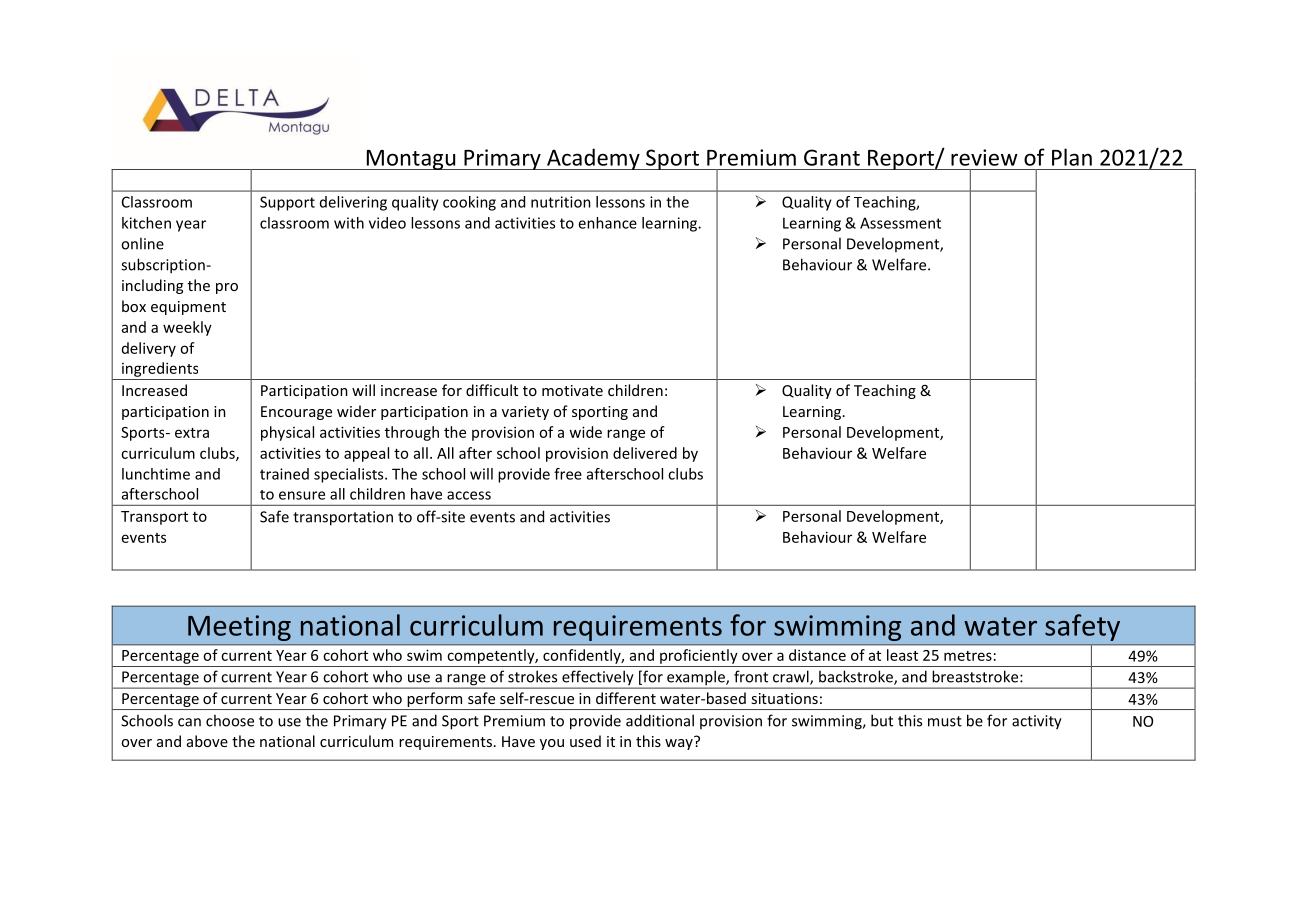 This document has height=924, width=1307. Describe the element at coordinates (607, 223) in the document. I see `enhance` at that location.
